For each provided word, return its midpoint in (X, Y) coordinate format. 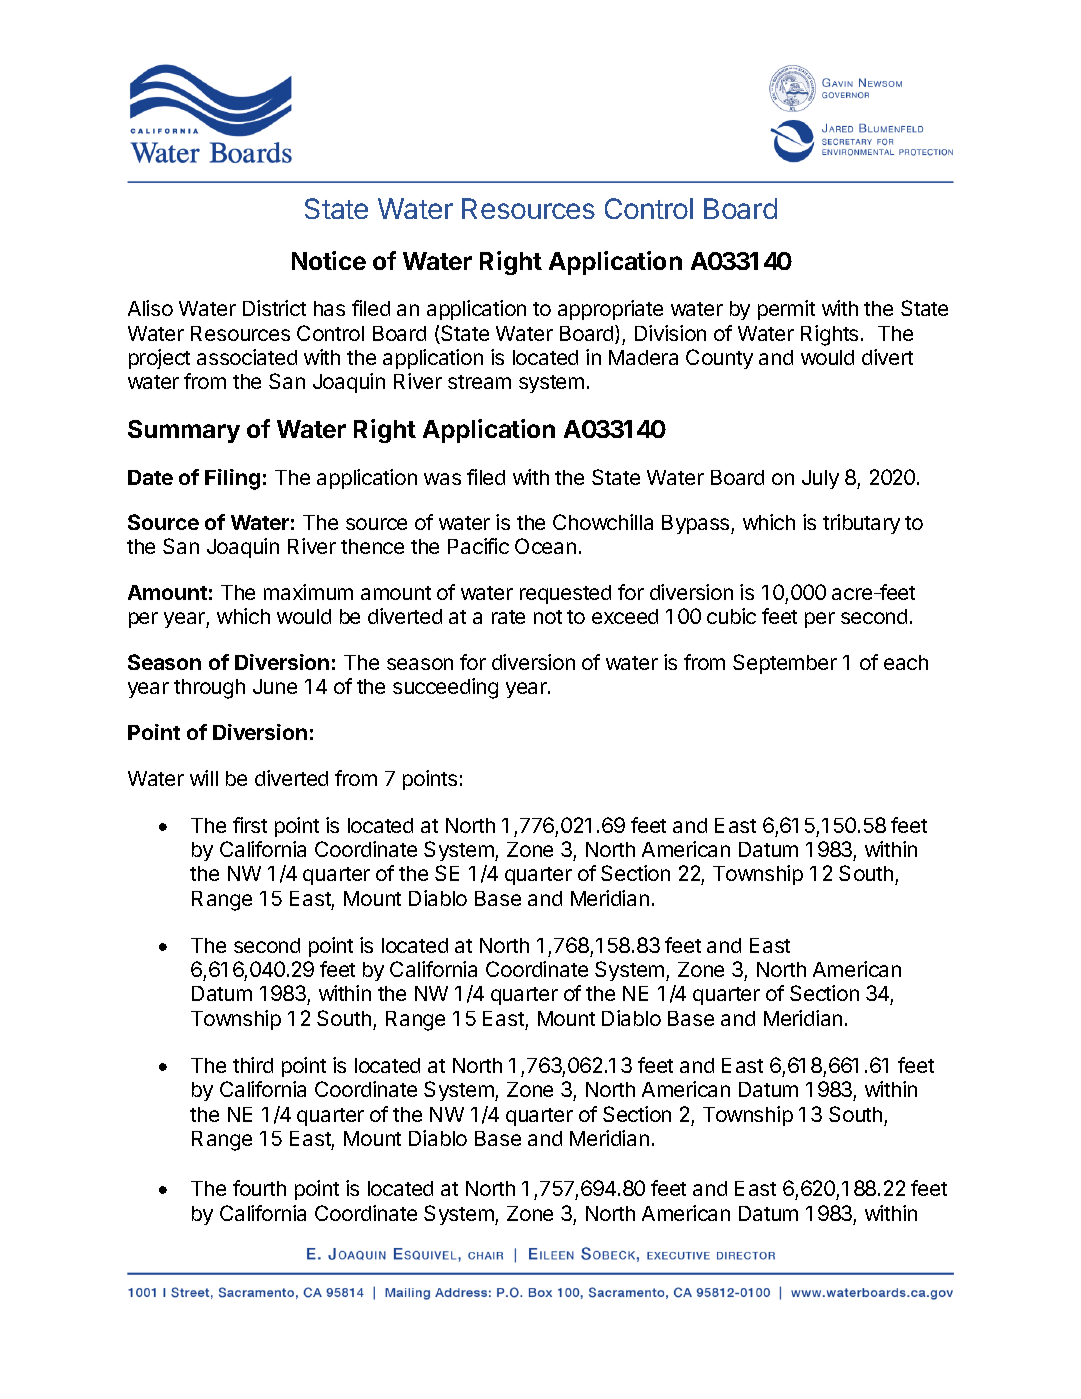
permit (786, 310)
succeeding (445, 688)
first (250, 825)
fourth (259, 1188)
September (785, 664)
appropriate (610, 310)
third (253, 1065)
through (209, 689)
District (274, 308)
